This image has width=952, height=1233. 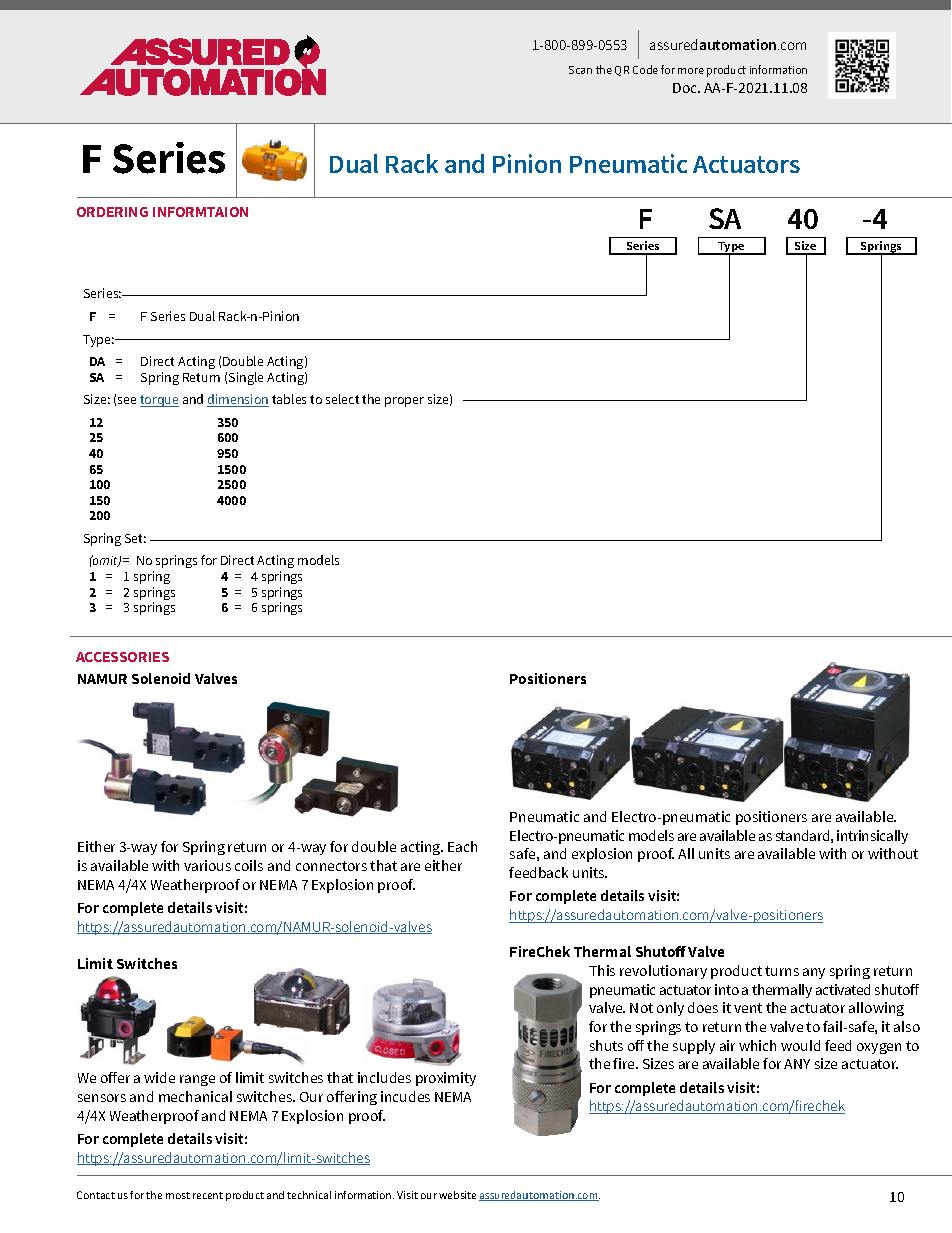 What do you see at coordinates (208, 1195) in the image?
I see `recent` at bounding box center [208, 1195].
